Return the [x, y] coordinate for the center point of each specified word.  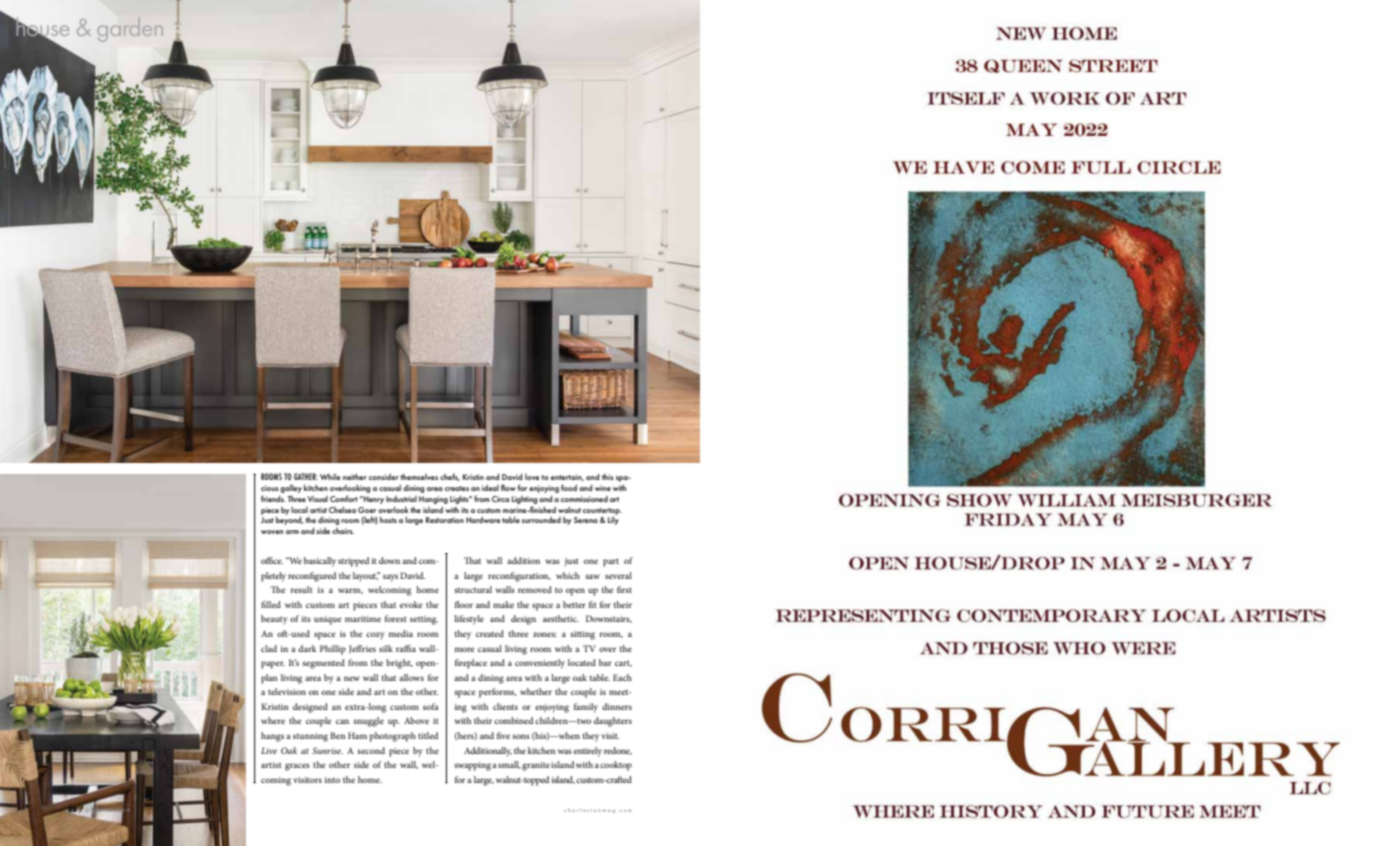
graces [297, 767]
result [302, 589]
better [574, 604]
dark [307, 648]
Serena [585, 520]
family [586, 708]
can [342, 721]
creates [457, 488]
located [582, 662]
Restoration [445, 520]
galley [291, 488]
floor [464, 604]
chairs [343, 531]
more [464, 649]
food [569, 487]
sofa [431, 706]
